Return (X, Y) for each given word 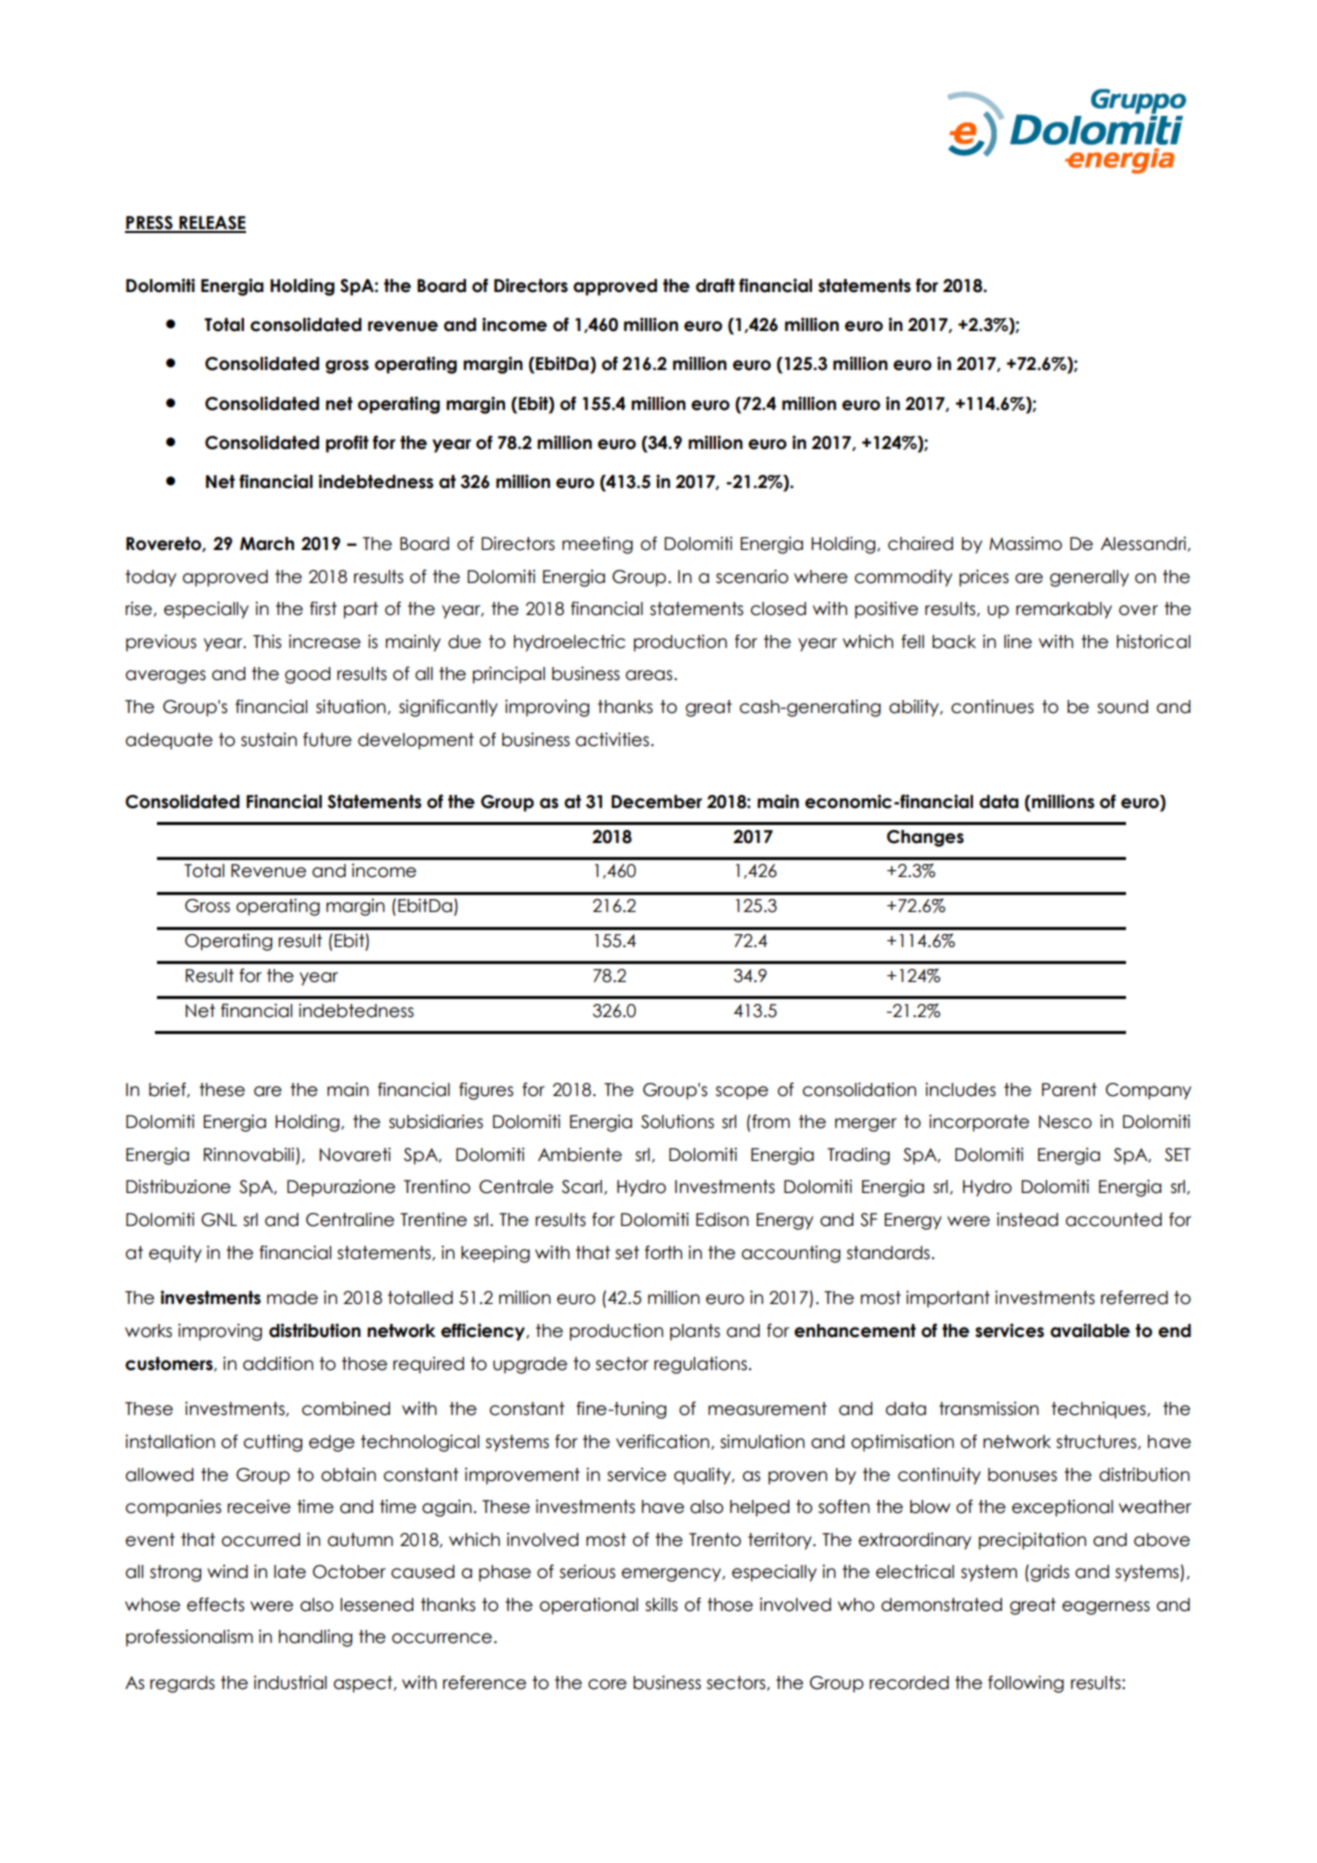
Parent (1069, 1090)
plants (695, 1332)
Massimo (1025, 543)
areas (650, 675)
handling (315, 1638)
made (292, 1298)
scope (742, 1093)
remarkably (1064, 610)
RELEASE (211, 224)
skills (661, 1604)
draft (715, 285)
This (267, 641)
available (1090, 1330)
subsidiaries (436, 1121)
